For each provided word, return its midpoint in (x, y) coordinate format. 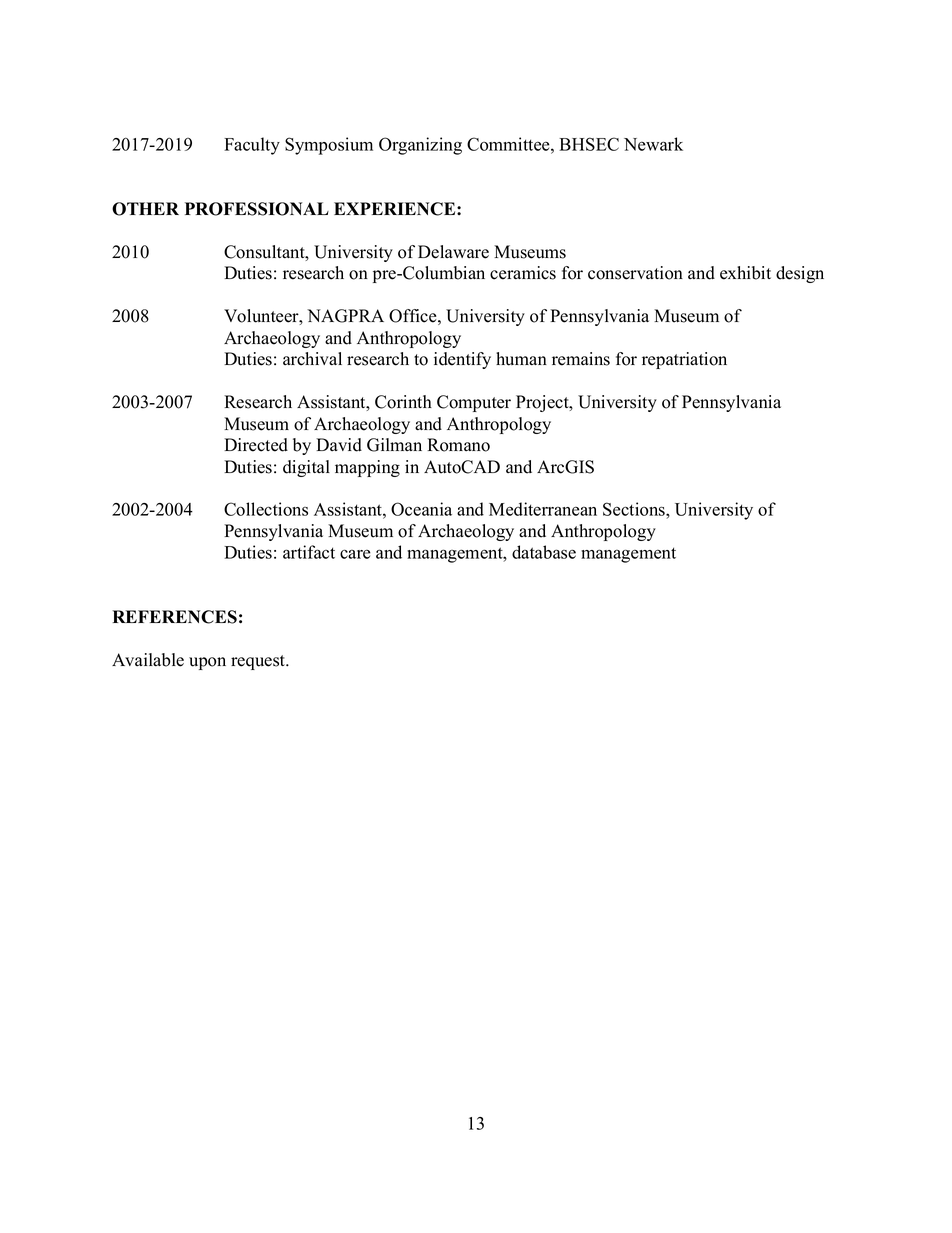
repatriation (684, 360)
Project (543, 403)
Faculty (252, 146)
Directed (256, 445)
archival (312, 359)
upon (207, 663)
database (544, 552)
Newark (653, 144)
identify (462, 360)
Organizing (420, 146)
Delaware (453, 252)
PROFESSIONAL (257, 209)
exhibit (745, 273)
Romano (458, 445)
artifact (309, 552)
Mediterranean (543, 509)
